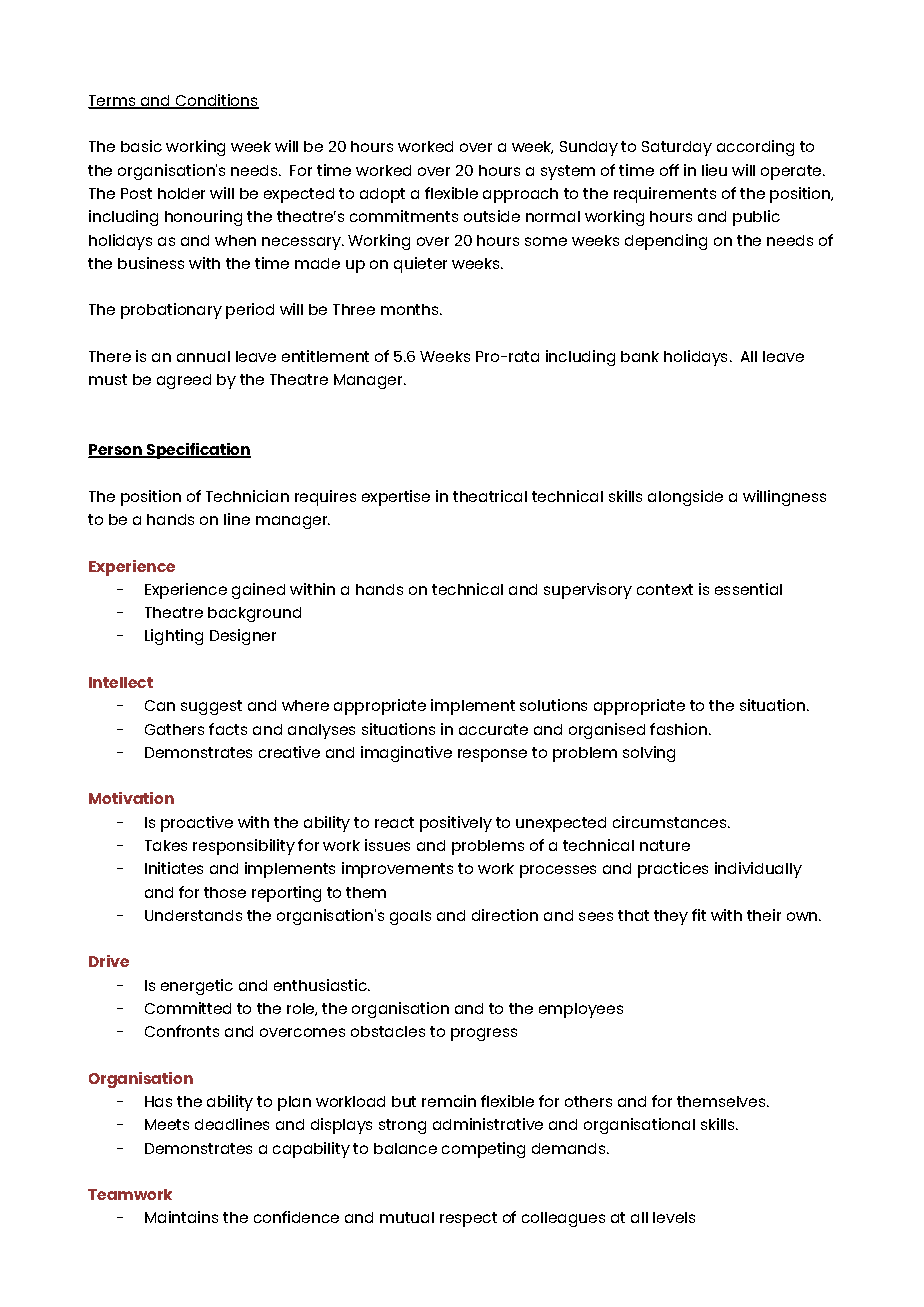 The image size is (924, 1307). What do you see at coordinates (258, 591) in the page?
I see `gained` at bounding box center [258, 591].
